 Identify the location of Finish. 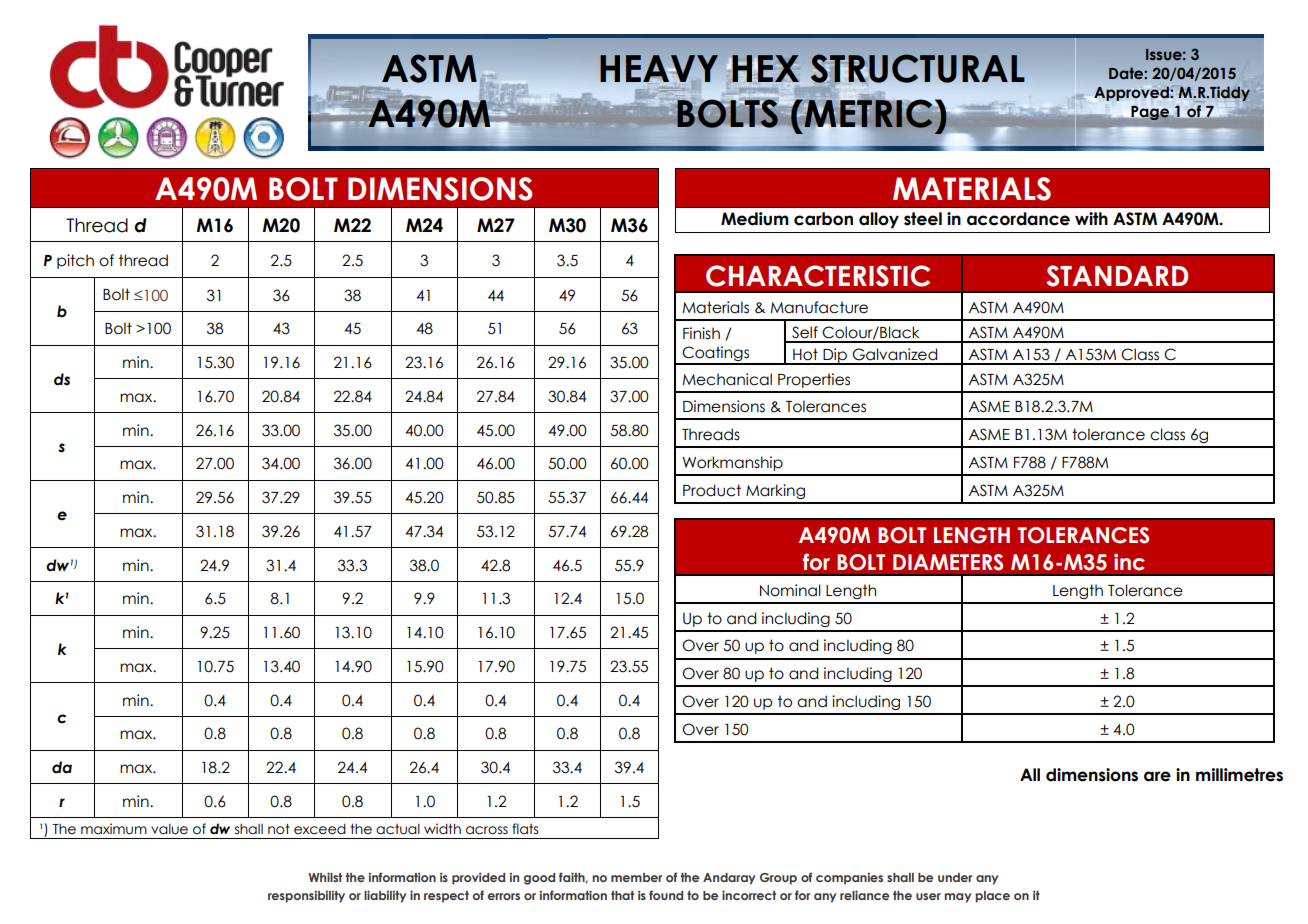
(701, 333).
